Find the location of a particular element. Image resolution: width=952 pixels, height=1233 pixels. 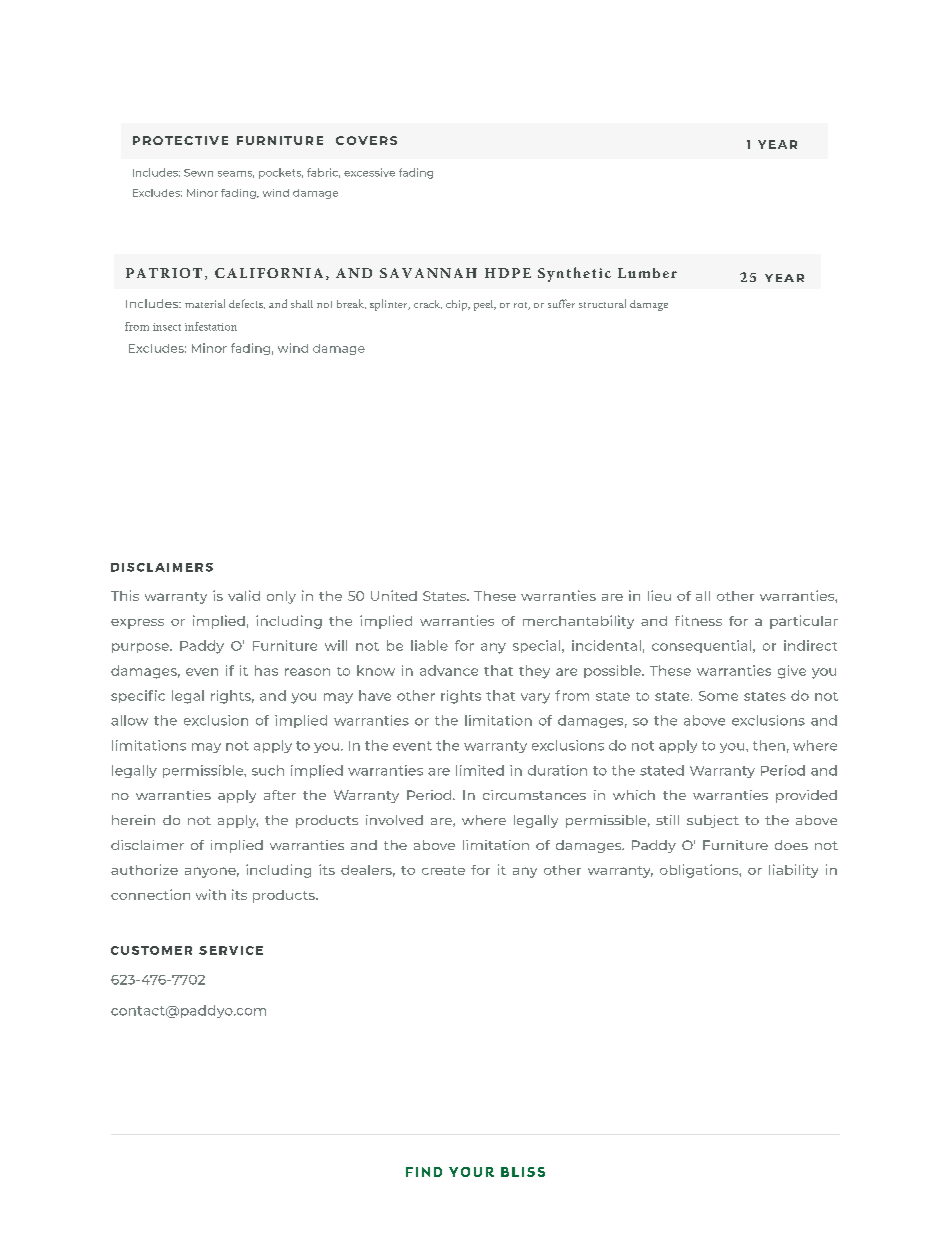

Synthetic is located at coordinates (574, 274).
